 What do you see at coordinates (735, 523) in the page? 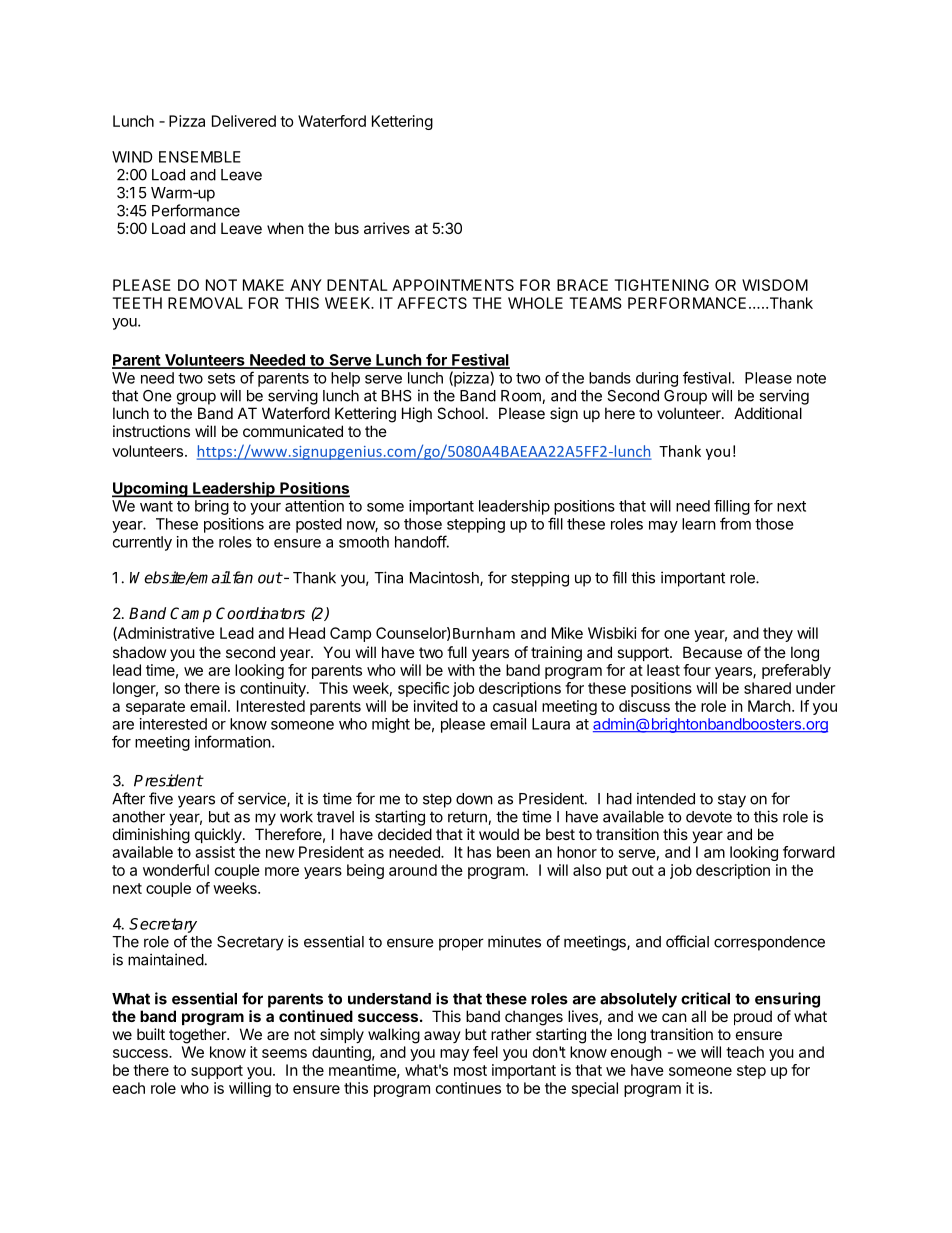
I see `from` at bounding box center [735, 523].
